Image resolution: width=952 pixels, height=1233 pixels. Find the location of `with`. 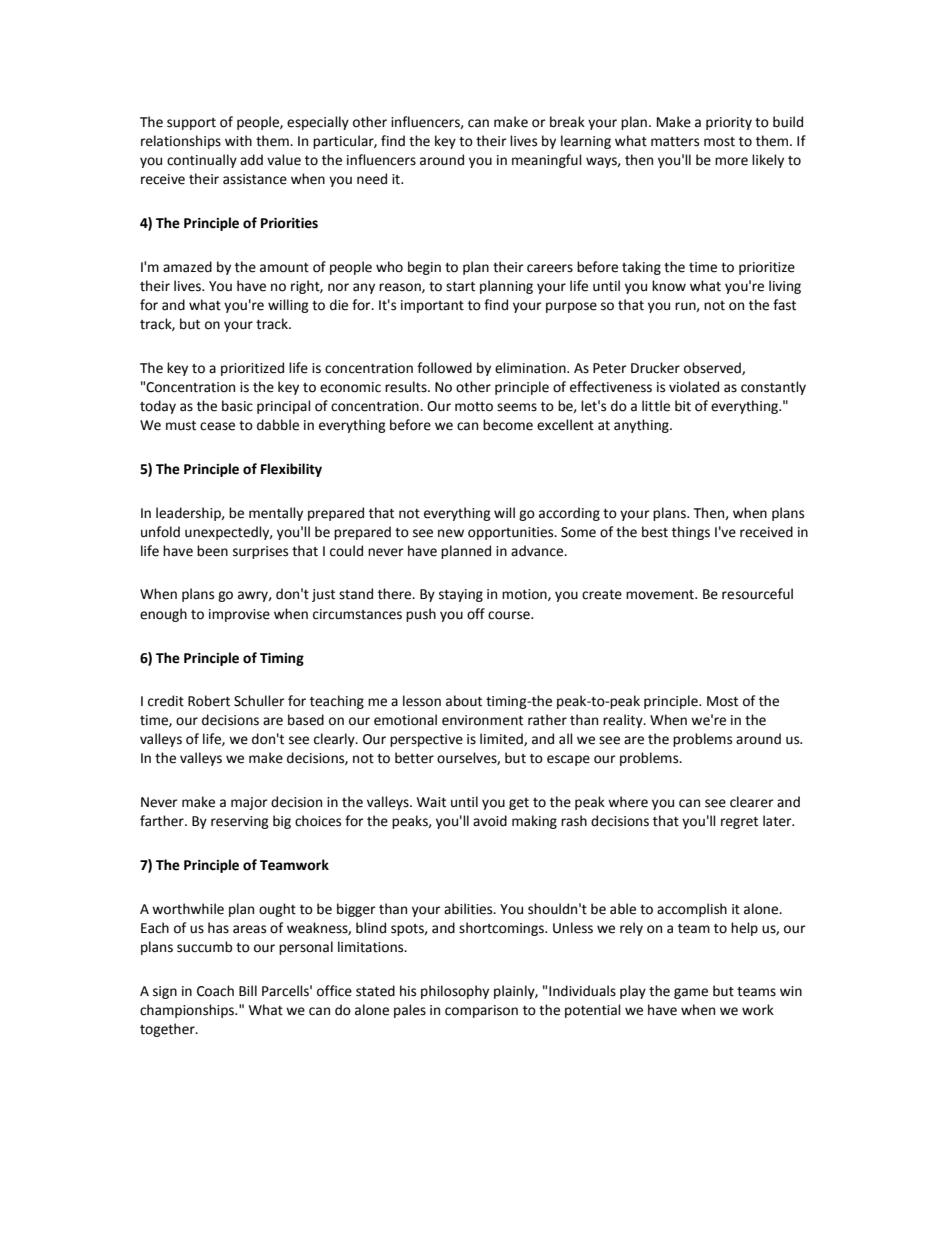

with is located at coordinates (238, 141).
